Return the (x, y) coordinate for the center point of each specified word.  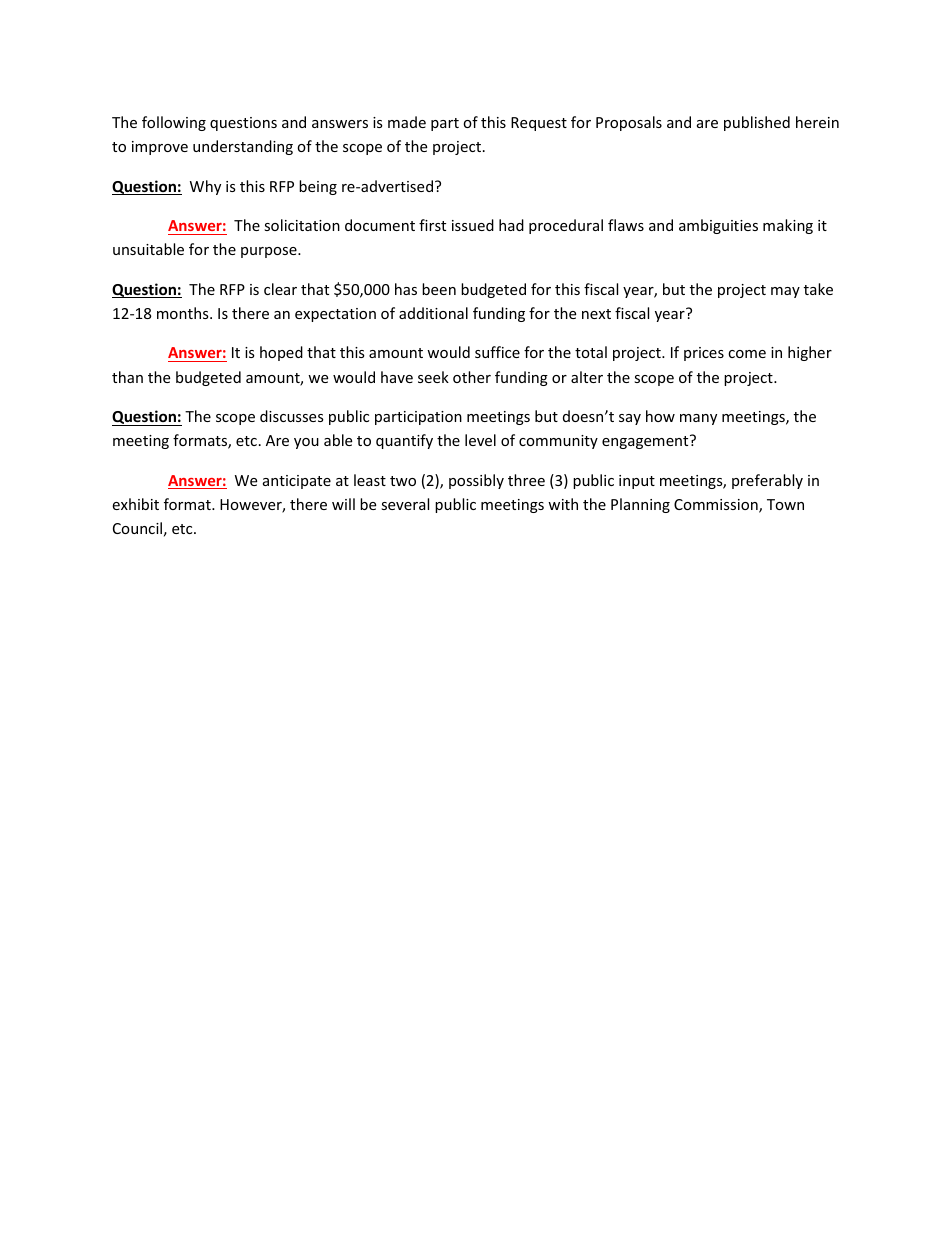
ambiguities (718, 226)
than (127, 377)
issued (473, 225)
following (174, 123)
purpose (270, 252)
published (757, 123)
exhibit (135, 504)
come (747, 354)
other (472, 377)
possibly (476, 481)
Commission (717, 506)
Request (539, 124)
